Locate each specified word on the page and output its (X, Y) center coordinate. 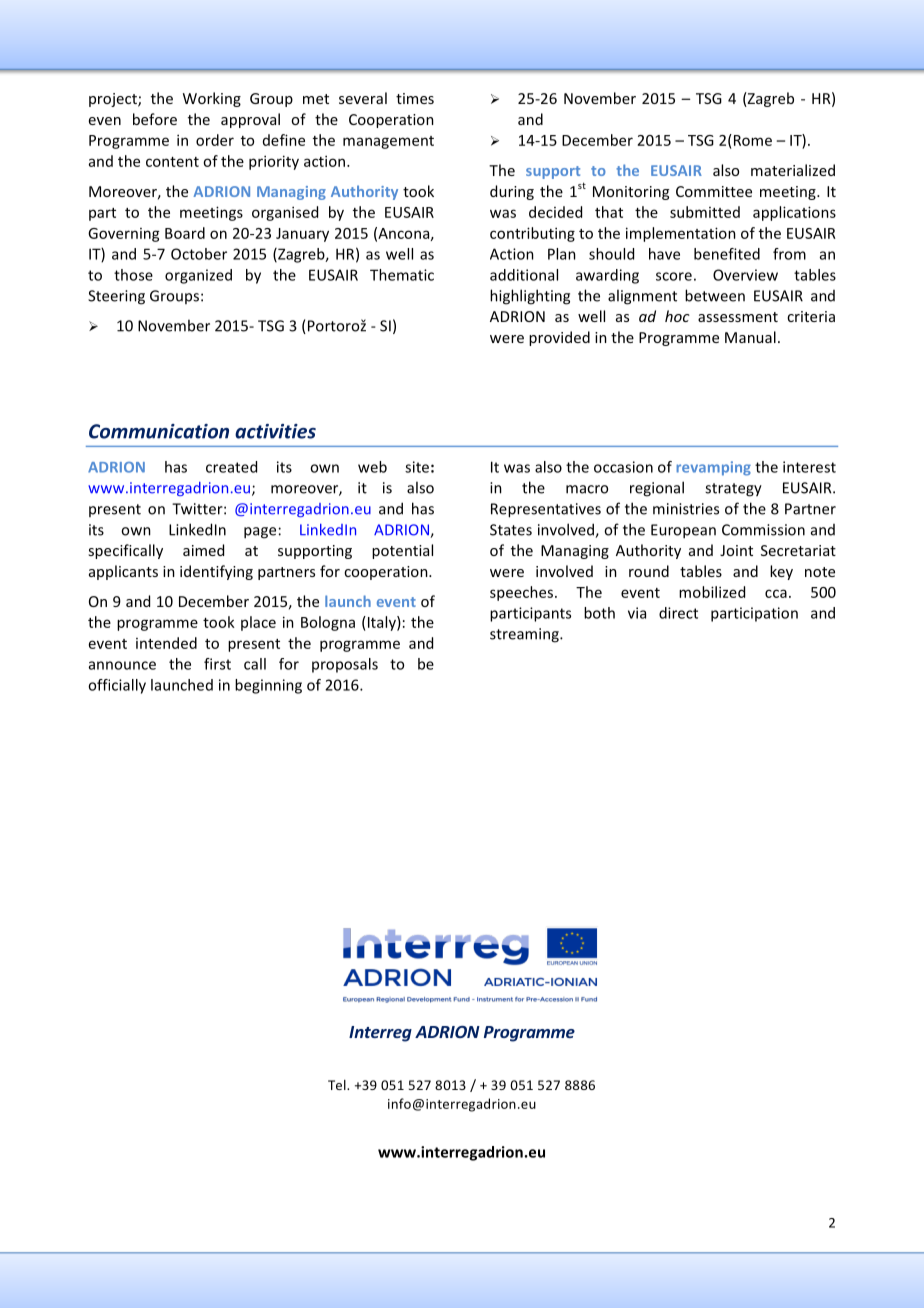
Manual (750, 337)
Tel (338, 1085)
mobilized (712, 592)
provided (559, 338)
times (415, 98)
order (215, 140)
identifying (216, 572)
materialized (793, 170)
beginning (268, 686)
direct (678, 613)
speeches (523, 593)
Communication (159, 431)
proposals (345, 665)
